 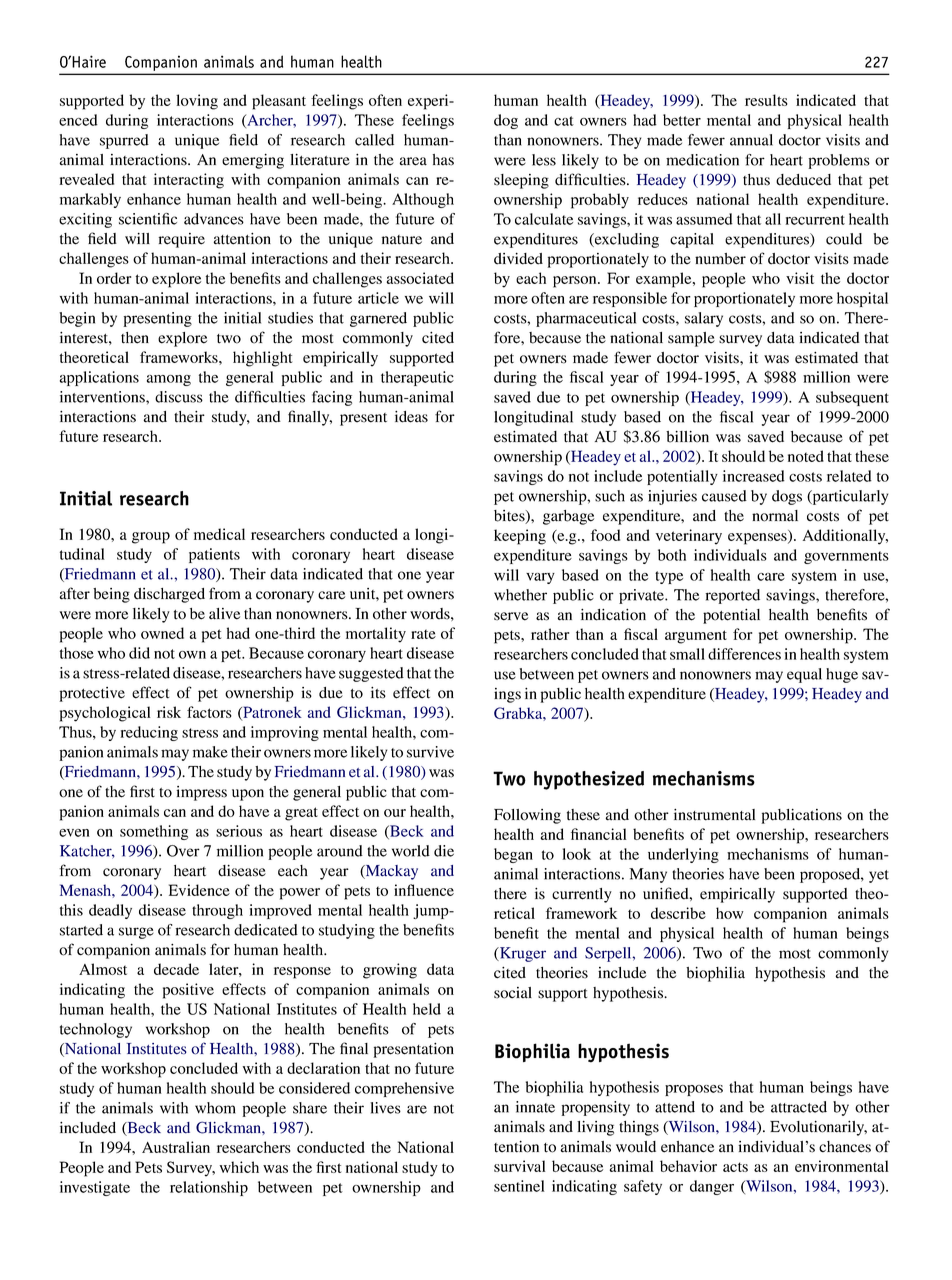 What do you see at coordinates (124, 141) in the screenshot?
I see `spurred` at bounding box center [124, 141].
